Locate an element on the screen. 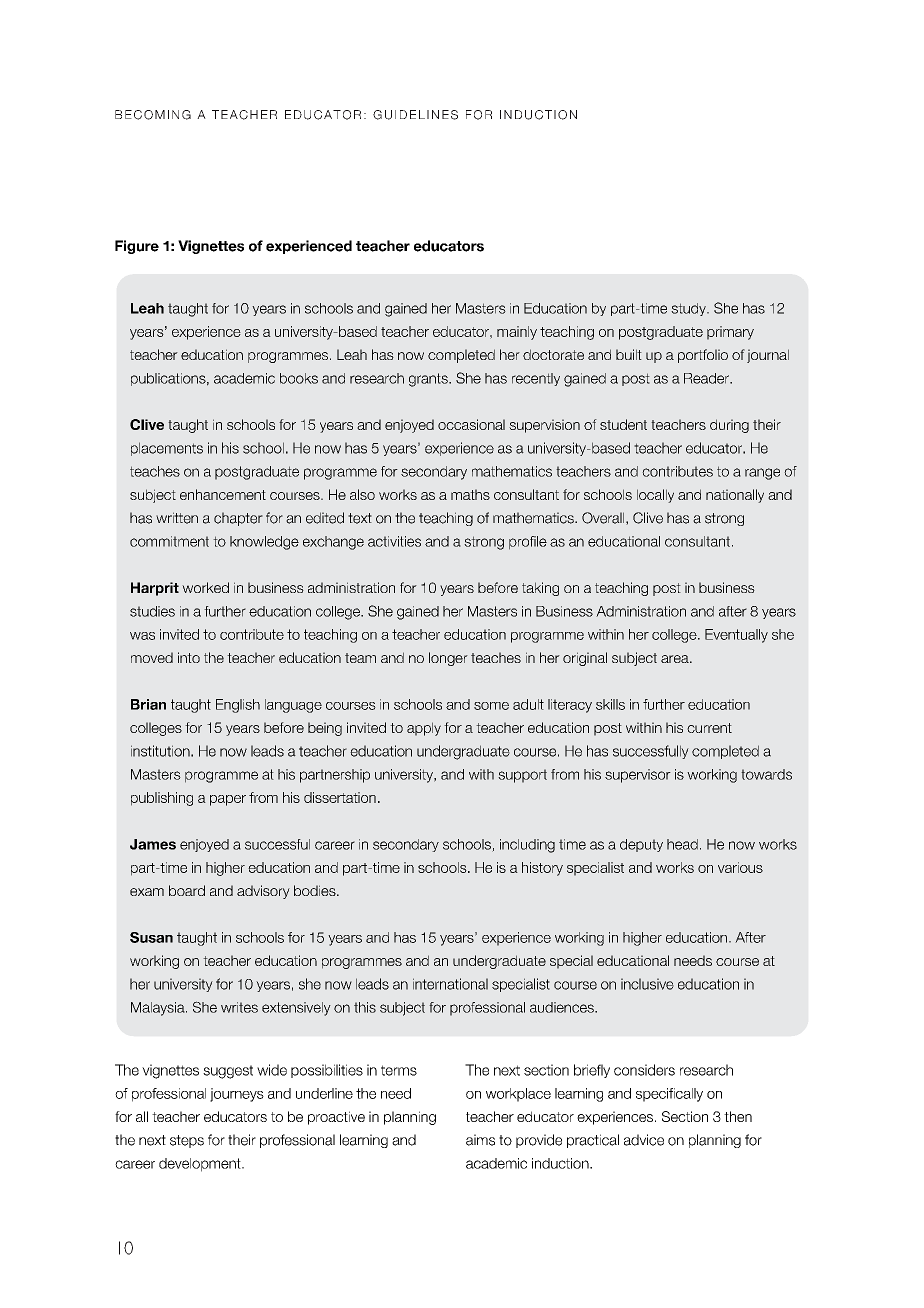 This screenshot has height=1308, width=924. study is located at coordinates (689, 309).
